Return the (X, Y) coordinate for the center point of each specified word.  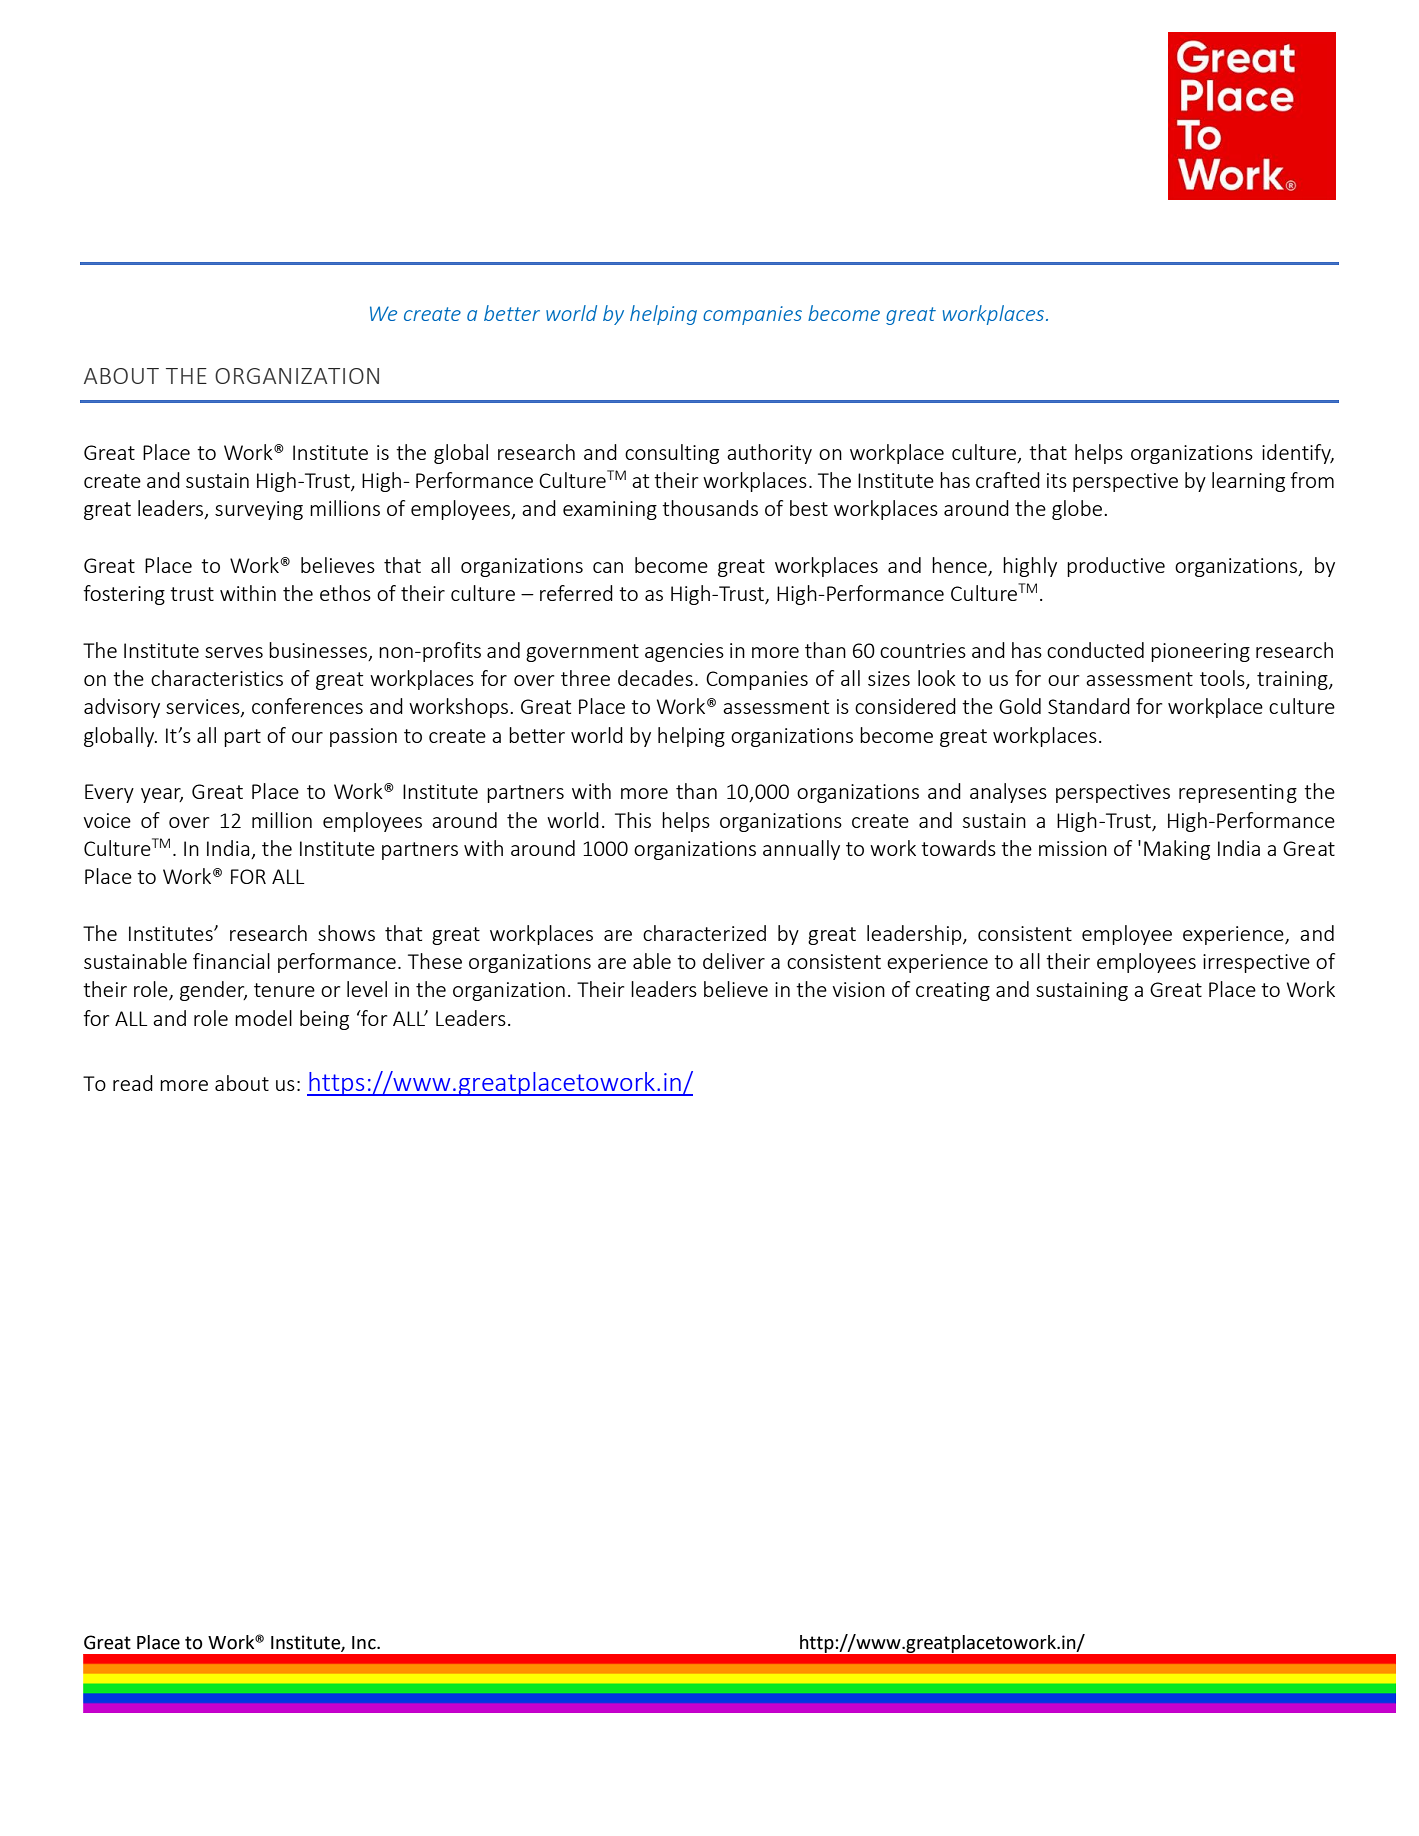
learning (1248, 482)
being (324, 1020)
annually (801, 850)
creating (953, 991)
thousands (710, 508)
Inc (365, 1643)
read (133, 1083)
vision (858, 989)
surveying (259, 510)
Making (1177, 850)
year (162, 795)
